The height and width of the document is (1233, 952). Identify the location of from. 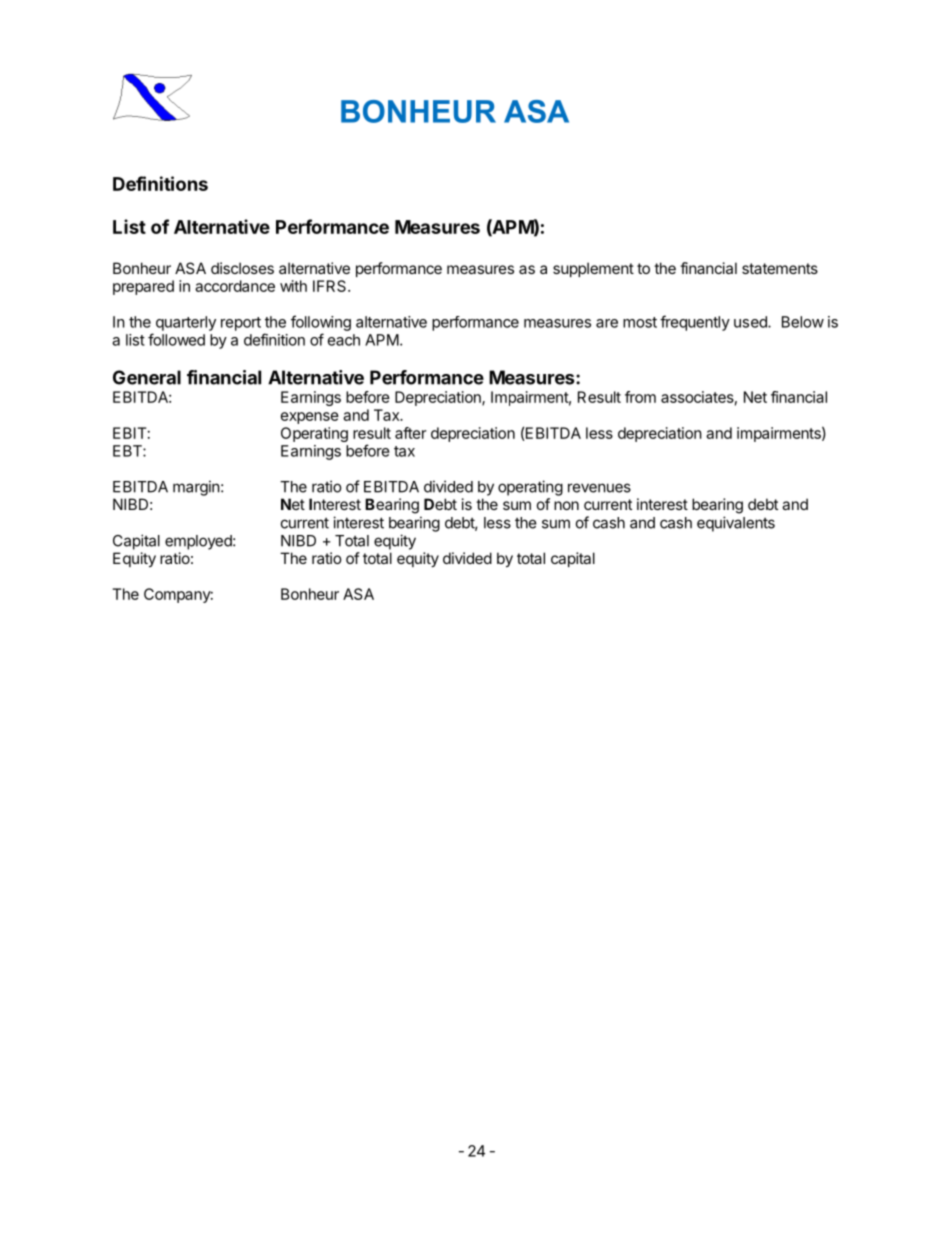
(640, 397).
